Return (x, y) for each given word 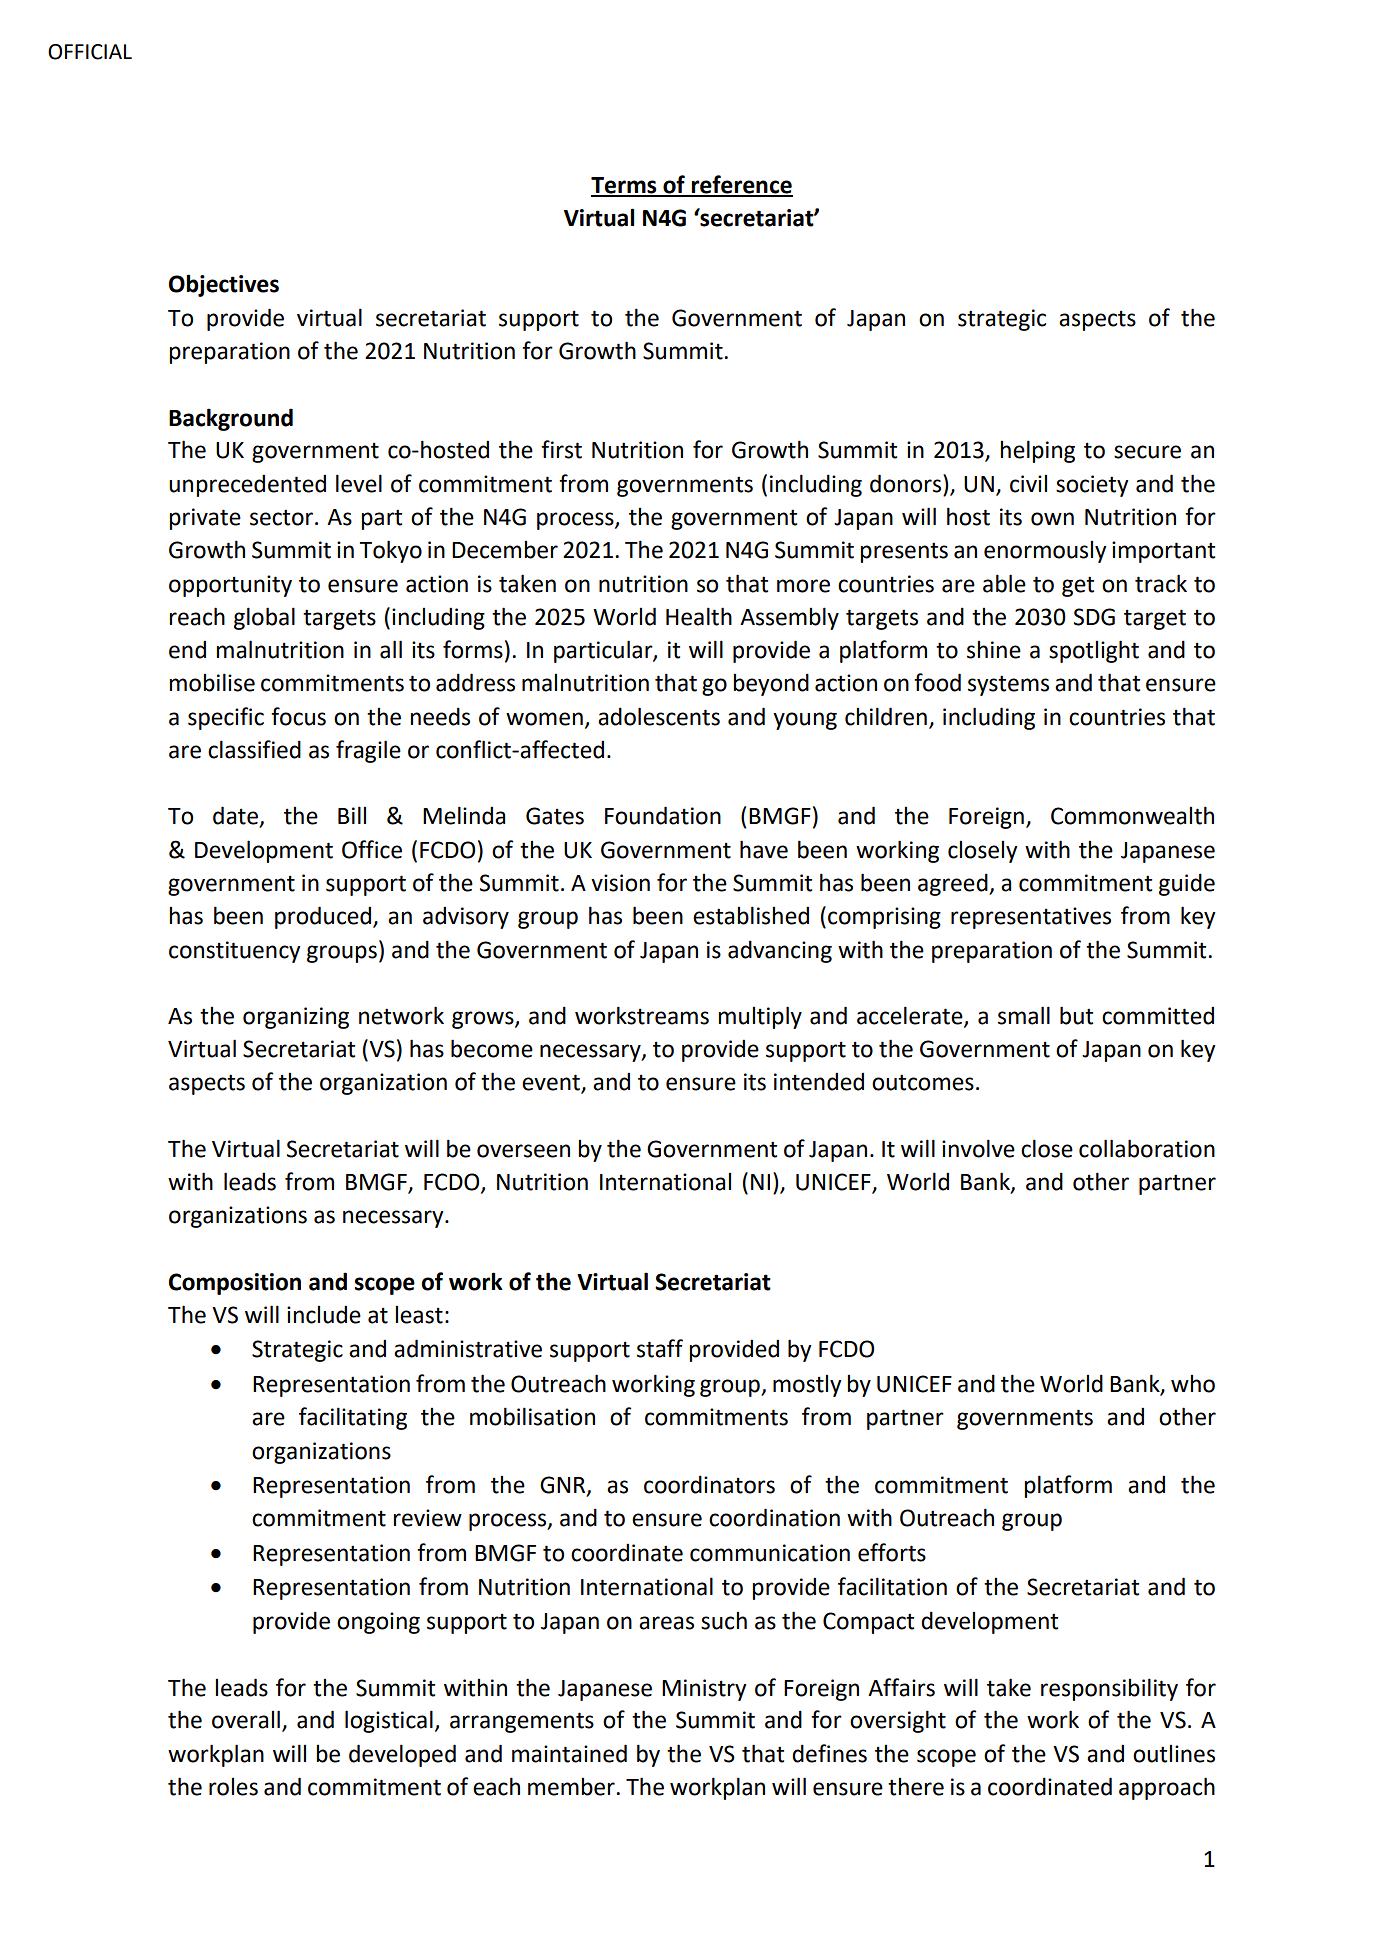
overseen (523, 1151)
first (561, 449)
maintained (569, 1753)
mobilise (212, 682)
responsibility (1109, 1689)
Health (699, 616)
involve (978, 1148)
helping (1037, 451)
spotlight (1094, 651)
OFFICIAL (90, 52)
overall (246, 1719)
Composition (235, 1284)
